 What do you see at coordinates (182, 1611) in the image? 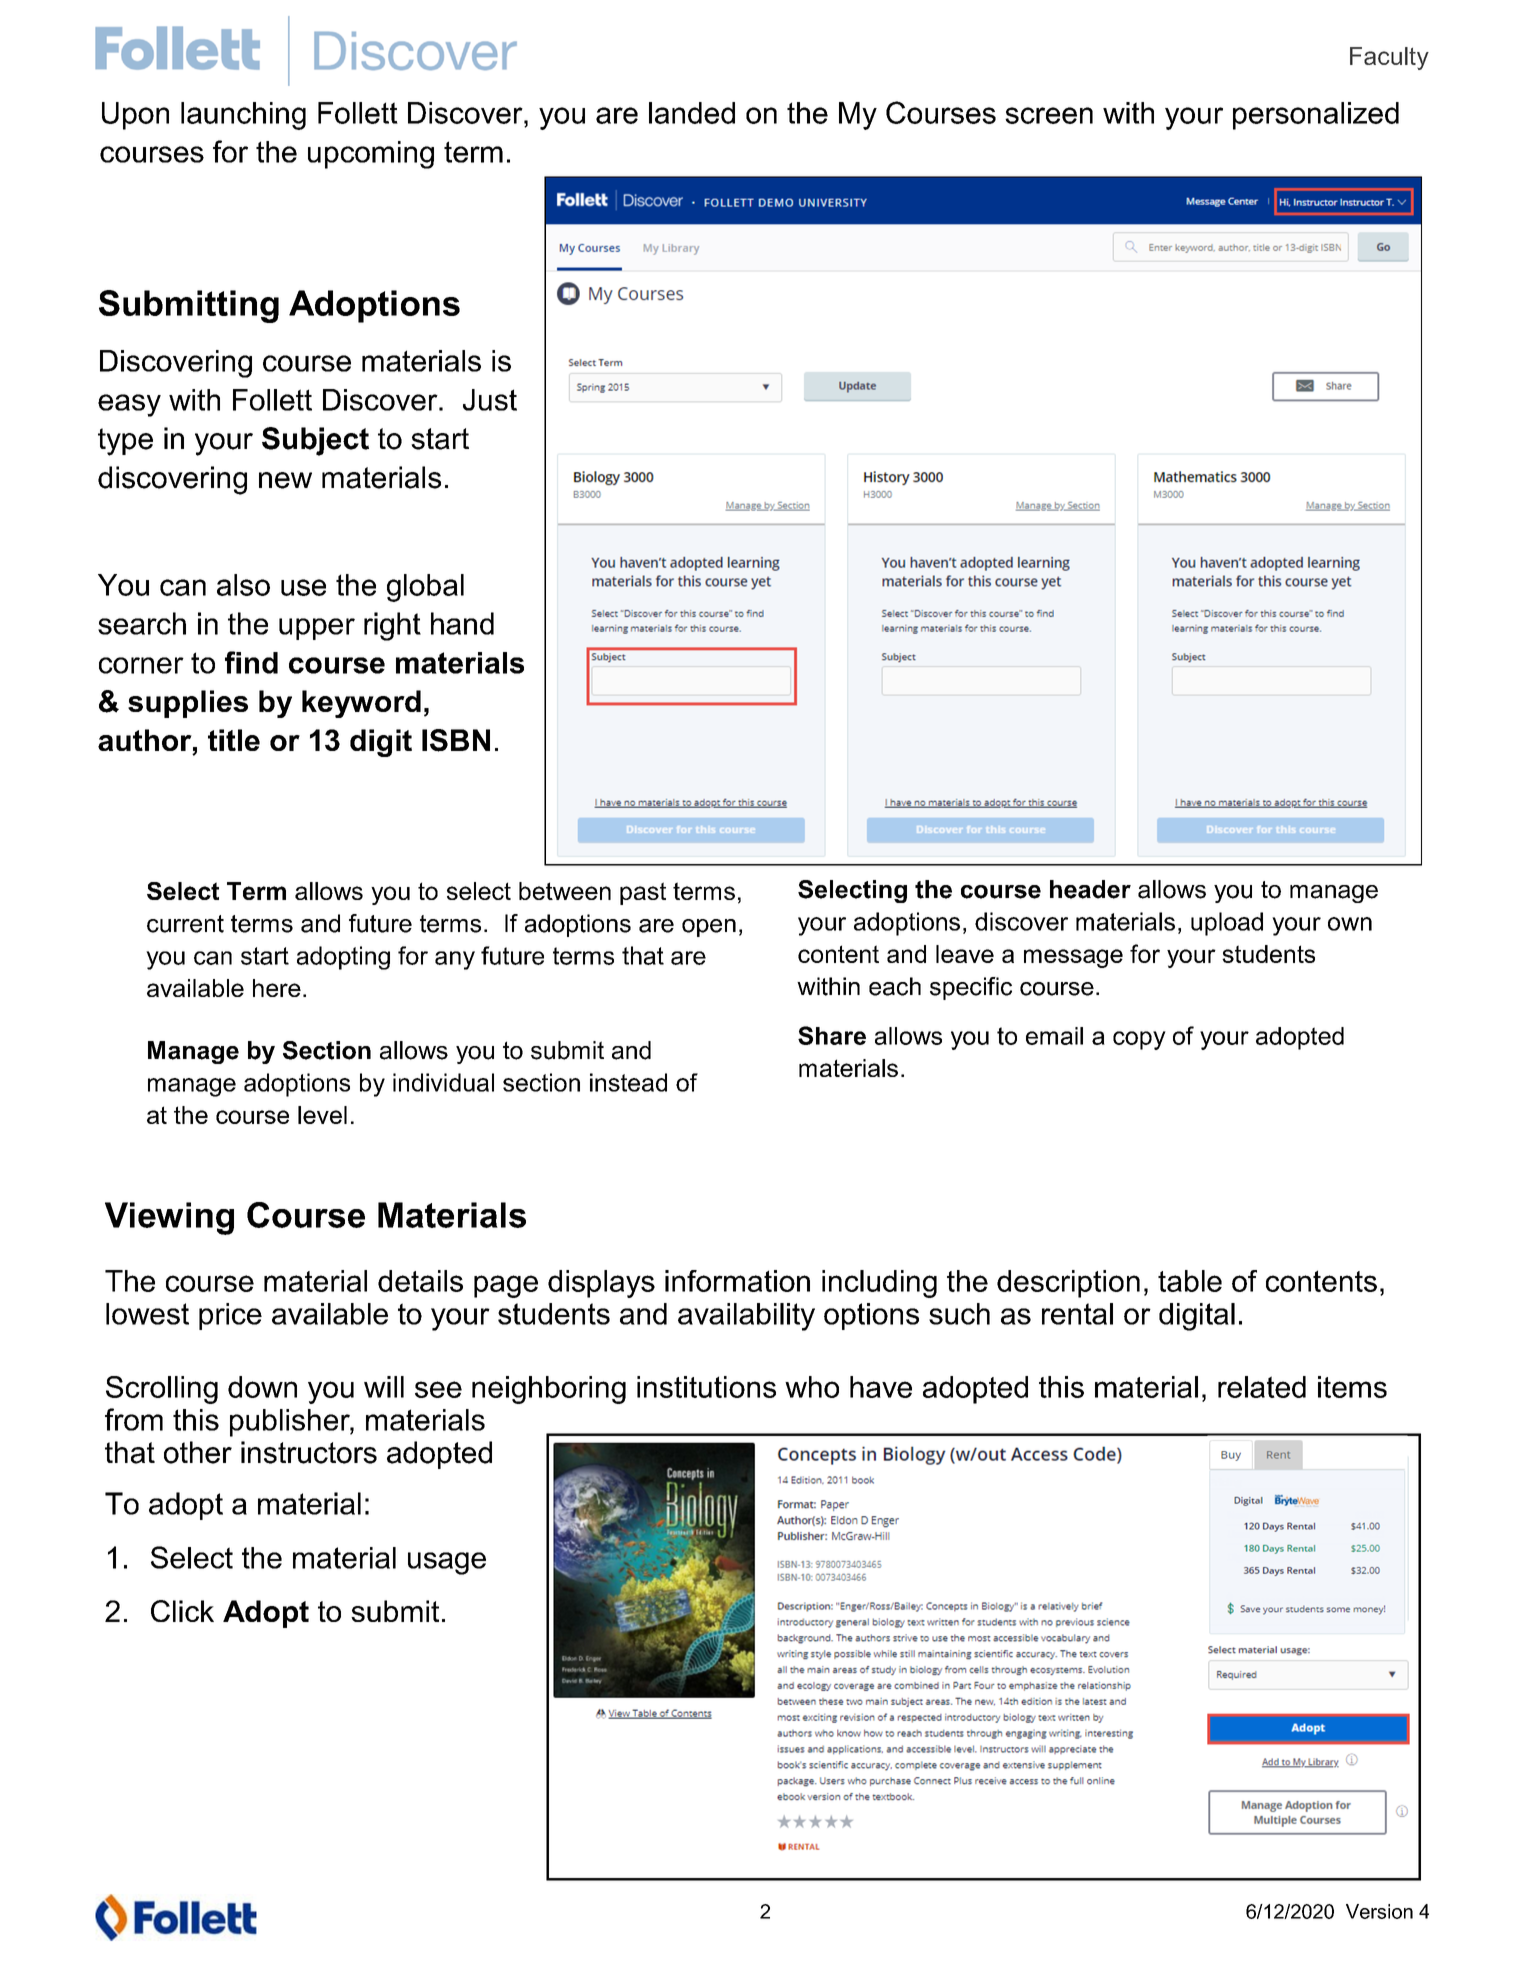
I see `Click` at bounding box center [182, 1611].
